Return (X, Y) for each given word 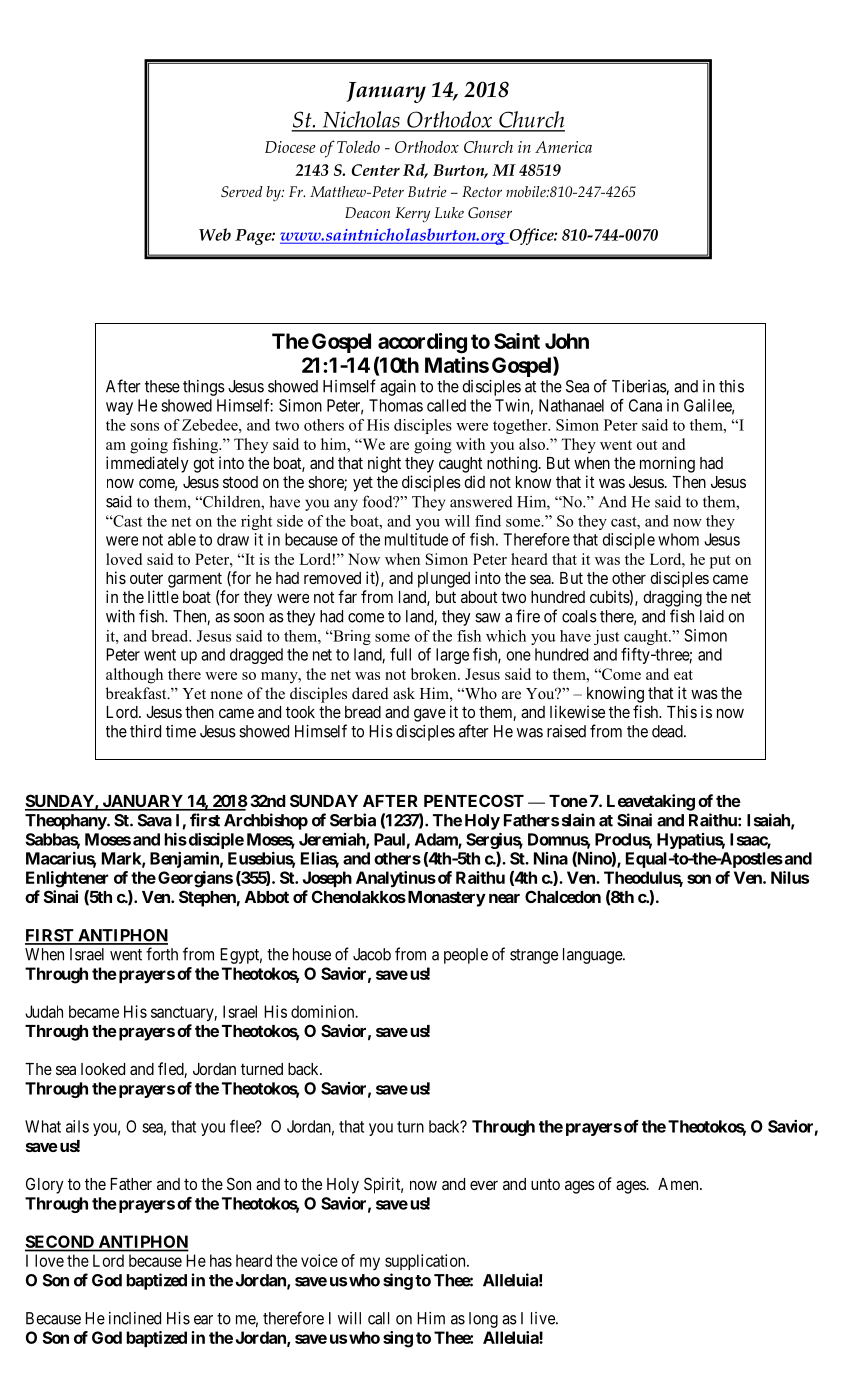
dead (668, 731)
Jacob (372, 954)
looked (103, 1069)
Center (375, 170)
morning (667, 464)
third (145, 731)
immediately (147, 464)
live (544, 1318)
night (384, 464)
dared (370, 693)
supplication (426, 1262)
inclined (135, 1318)
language (593, 956)
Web (215, 234)
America (563, 147)
